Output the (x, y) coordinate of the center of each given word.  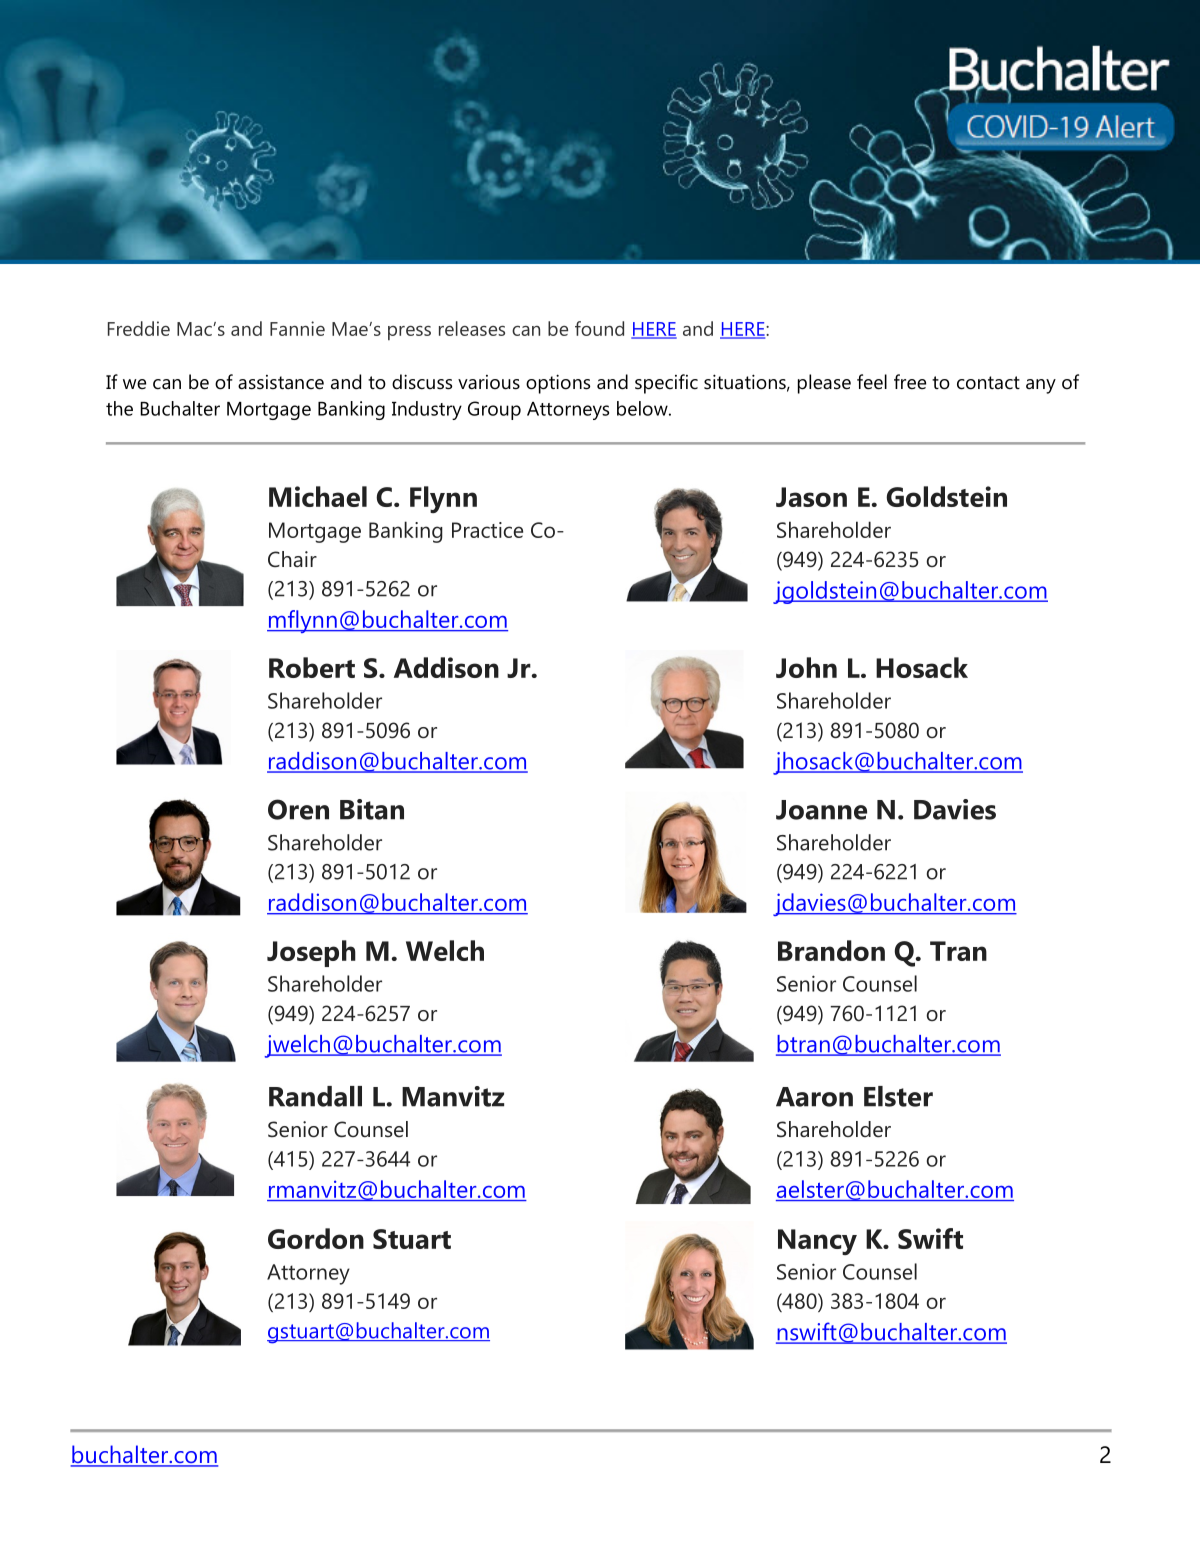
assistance (281, 382)
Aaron (814, 1097)
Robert (312, 667)
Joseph (311, 953)
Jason (811, 497)
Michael (318, 496)
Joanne (821, 810)
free (910, 382)
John (806, 667)
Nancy (817, 1242)
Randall (315, 1096)
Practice (487, 530)
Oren (298, 809)
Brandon (831, 950)
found (599, 328)
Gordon (316, 1238)
